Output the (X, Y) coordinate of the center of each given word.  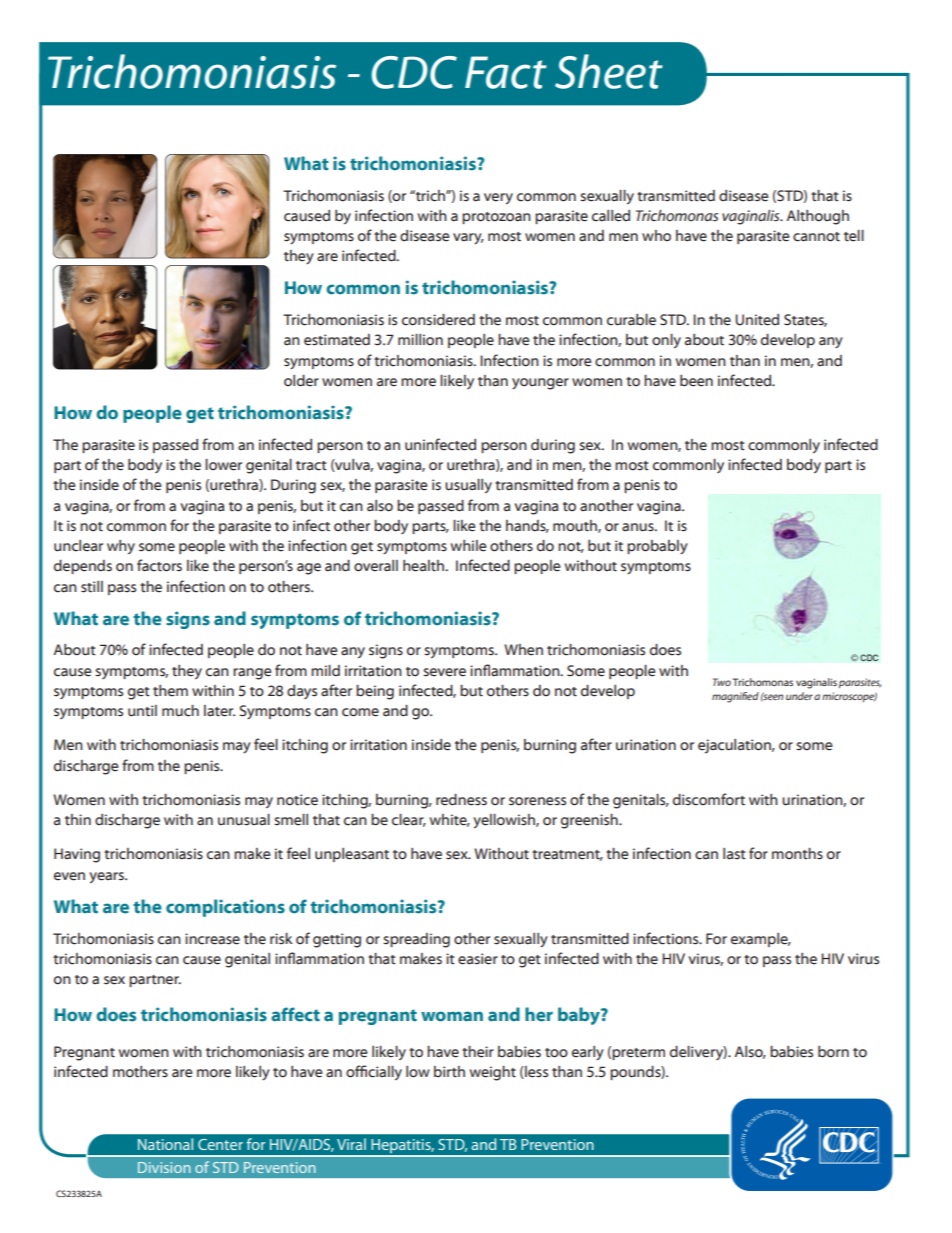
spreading (416, 940)
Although (818, 217)
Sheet (609, 71)
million (420, 339)
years (107, 878)
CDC (414, 72)
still (92, 587)
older (301, 381)
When (523, 650)
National (165, 1144)
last (734, 854)
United (757, 320)
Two (722, 682)
